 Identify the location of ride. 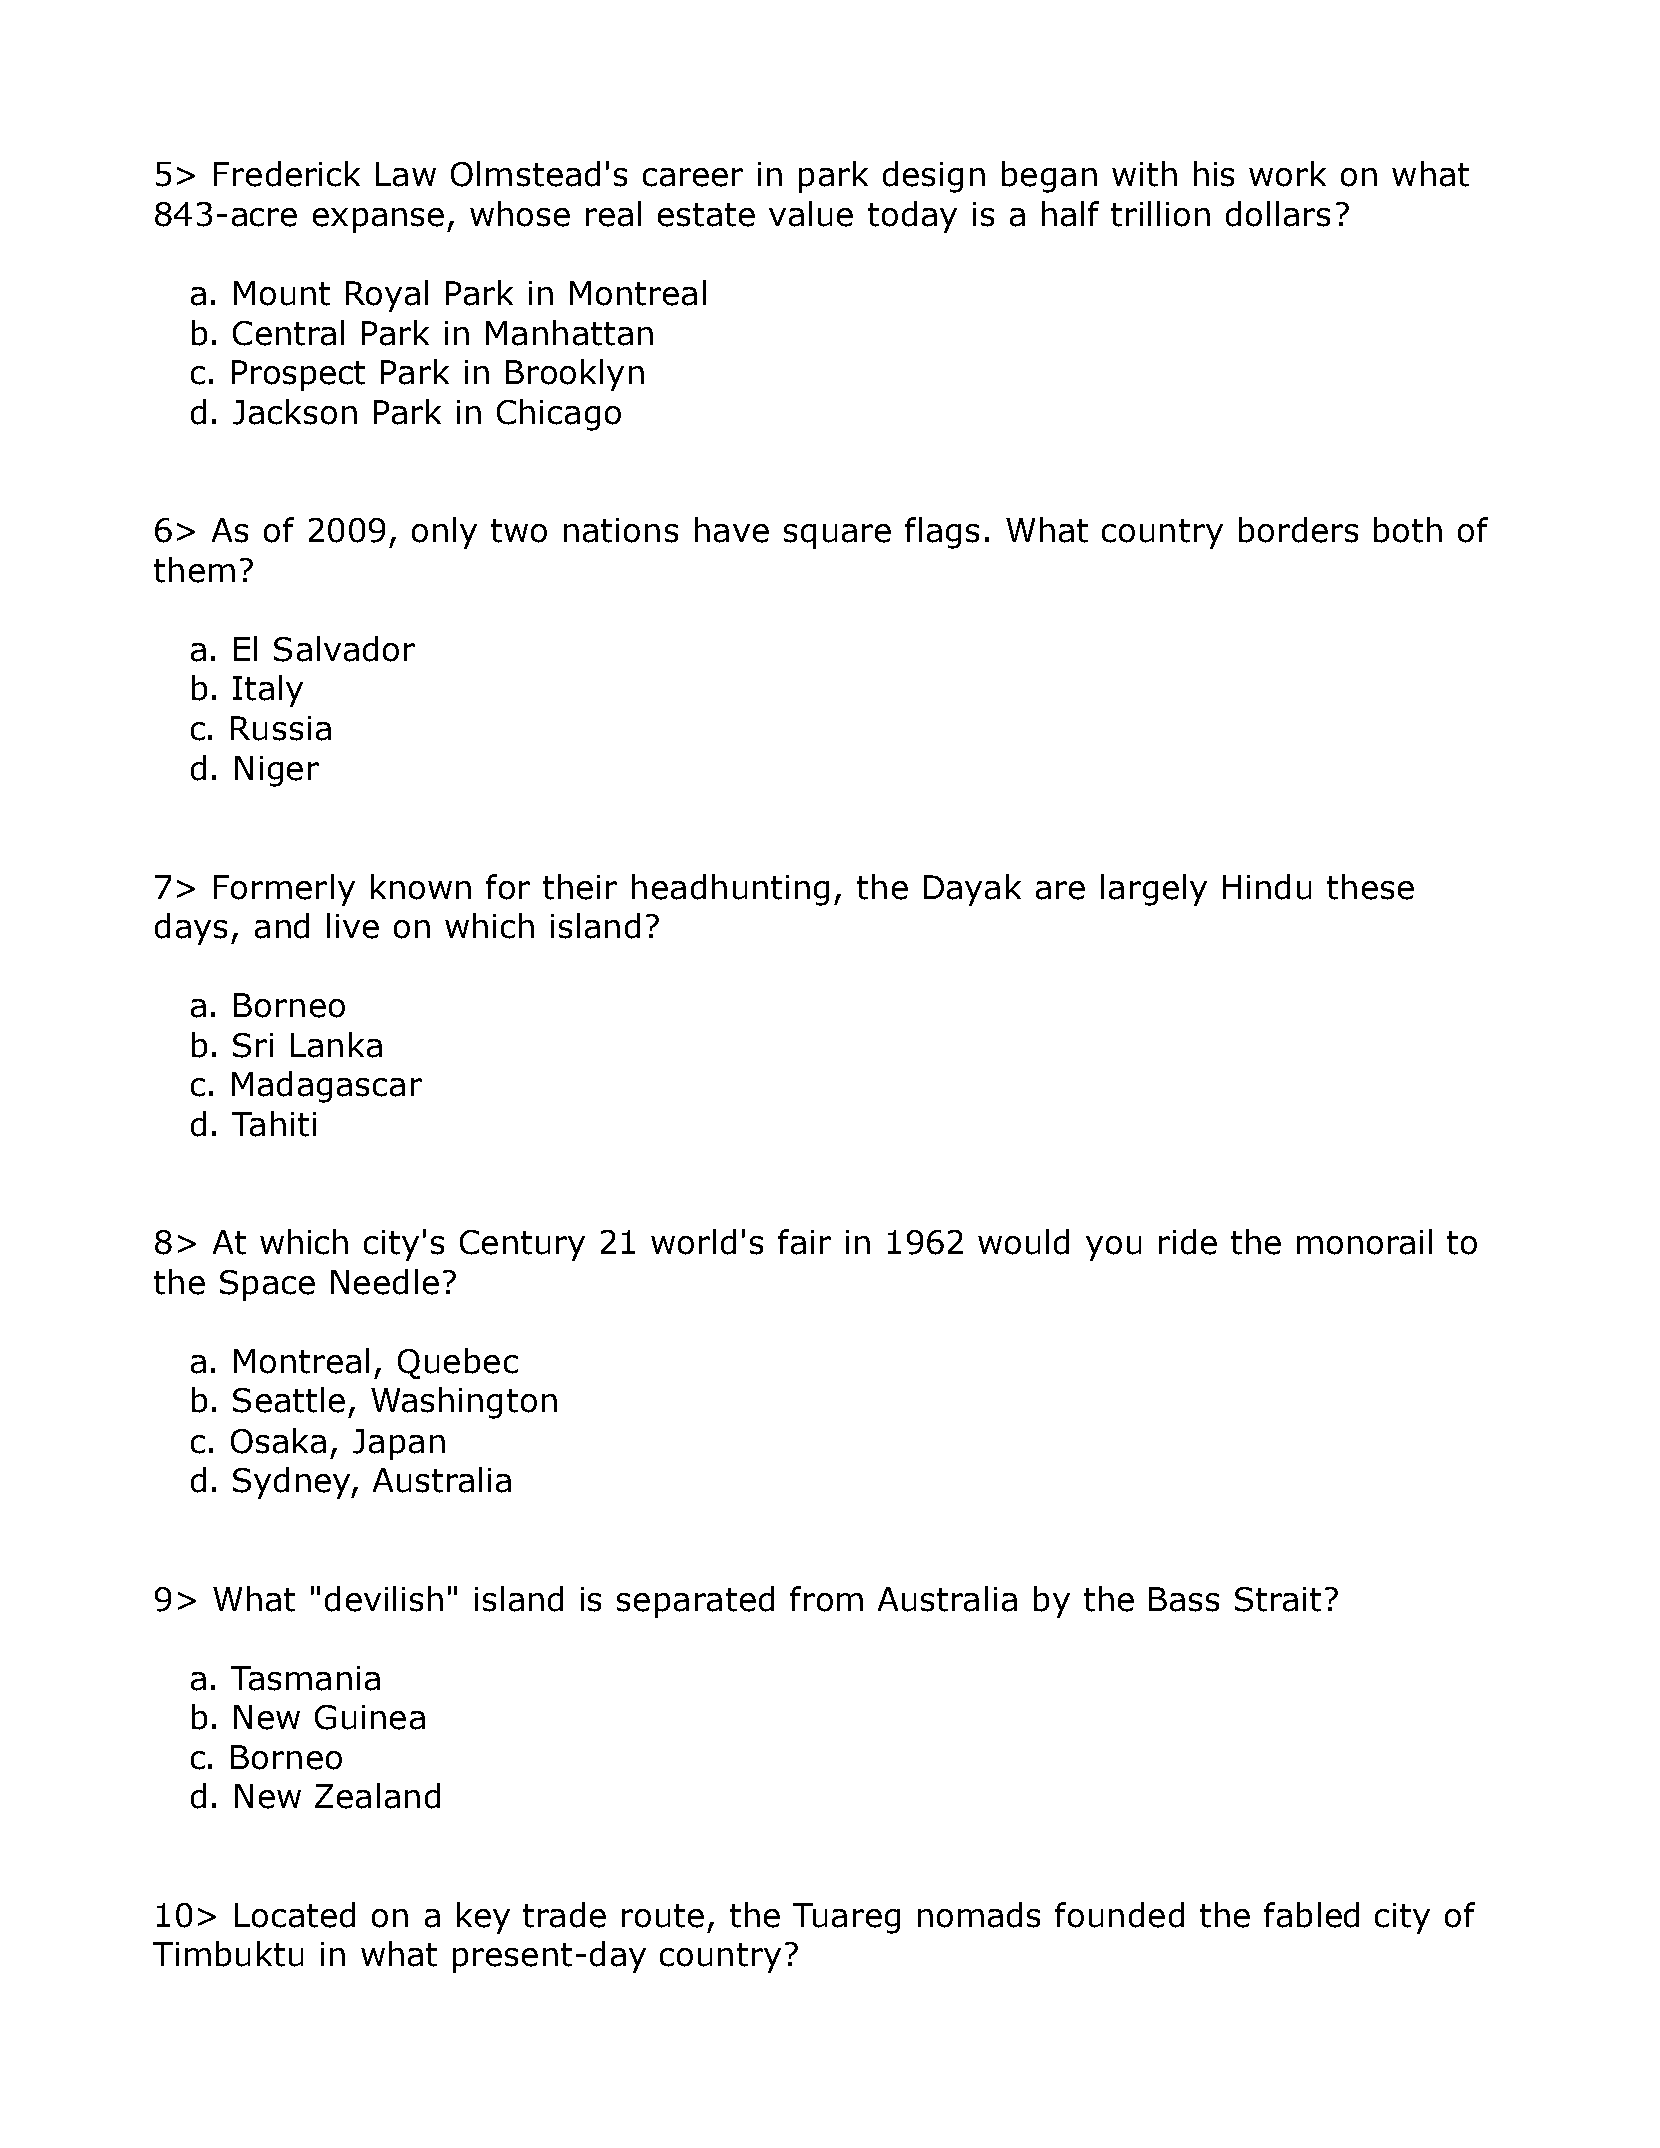
(1188, 1242).
